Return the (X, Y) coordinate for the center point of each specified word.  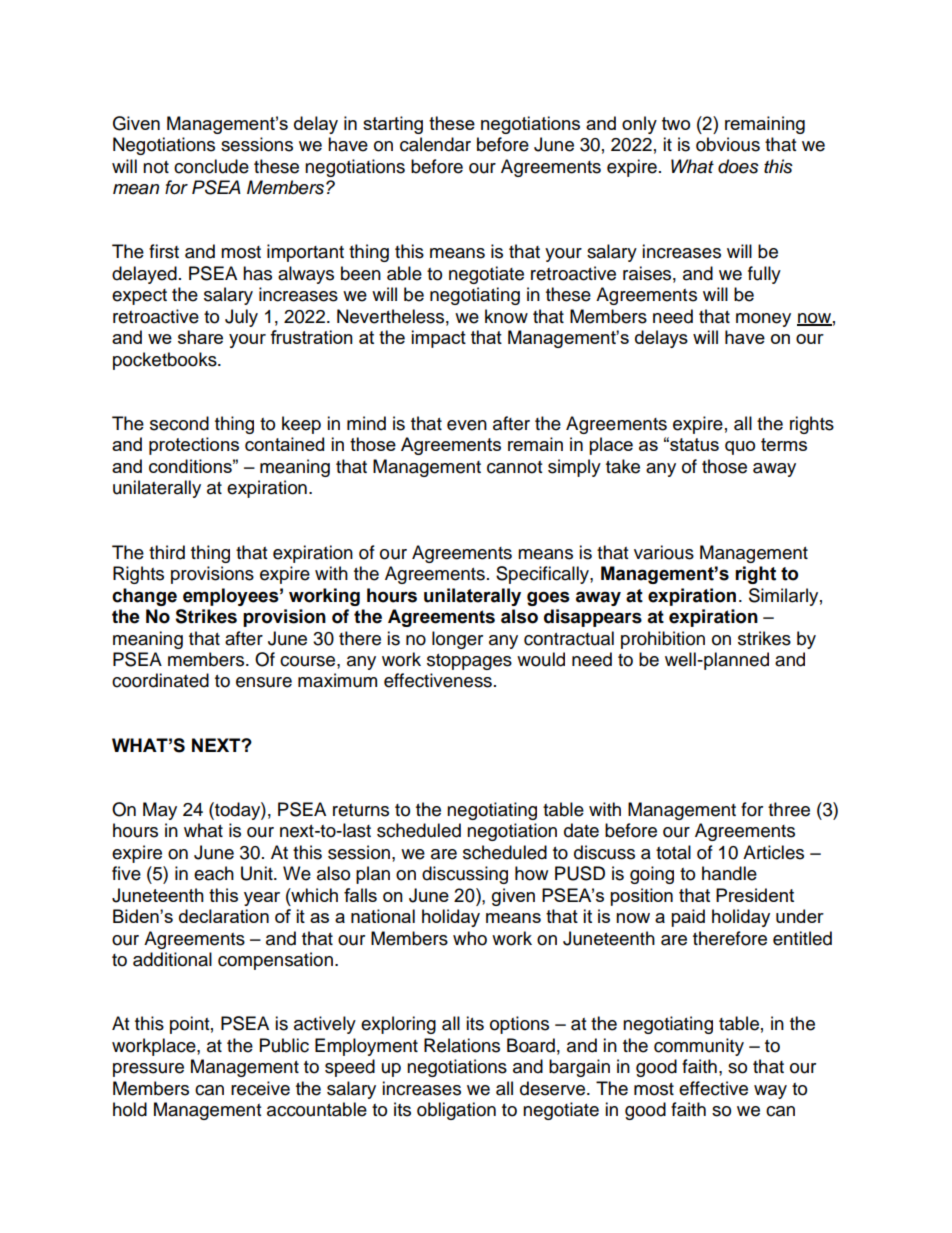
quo (740, 448)
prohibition (663, 640)
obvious (728, 144)
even (467, 425)
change (144, 597)
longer (457, 640)
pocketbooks (166, 361)
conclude (211, 166)
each (214, 873)
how (531, 873)
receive (260, 1088)
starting (393, 125)
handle (729, 873)
